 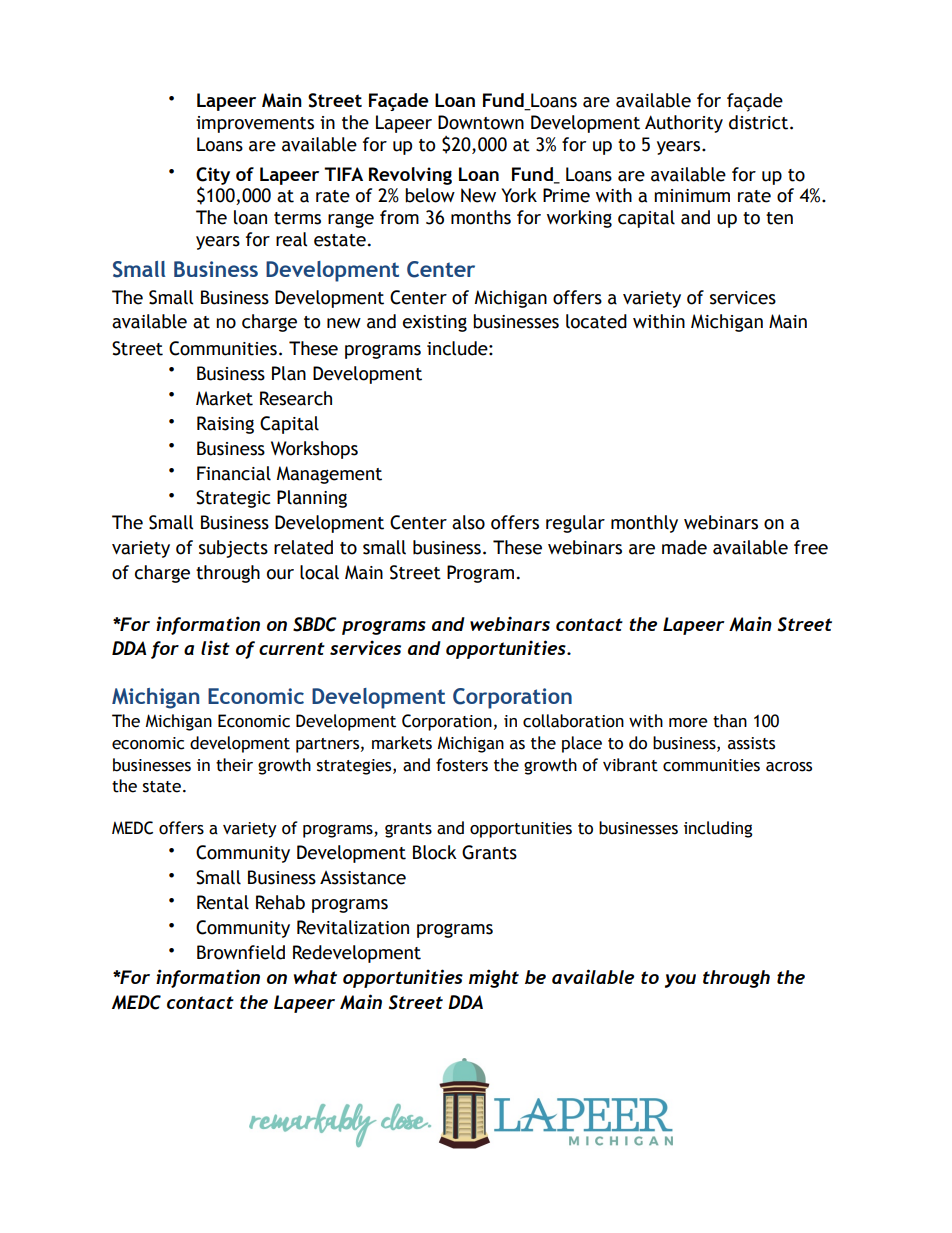 I want to click on Downtown, so click(x=481, y=122).
